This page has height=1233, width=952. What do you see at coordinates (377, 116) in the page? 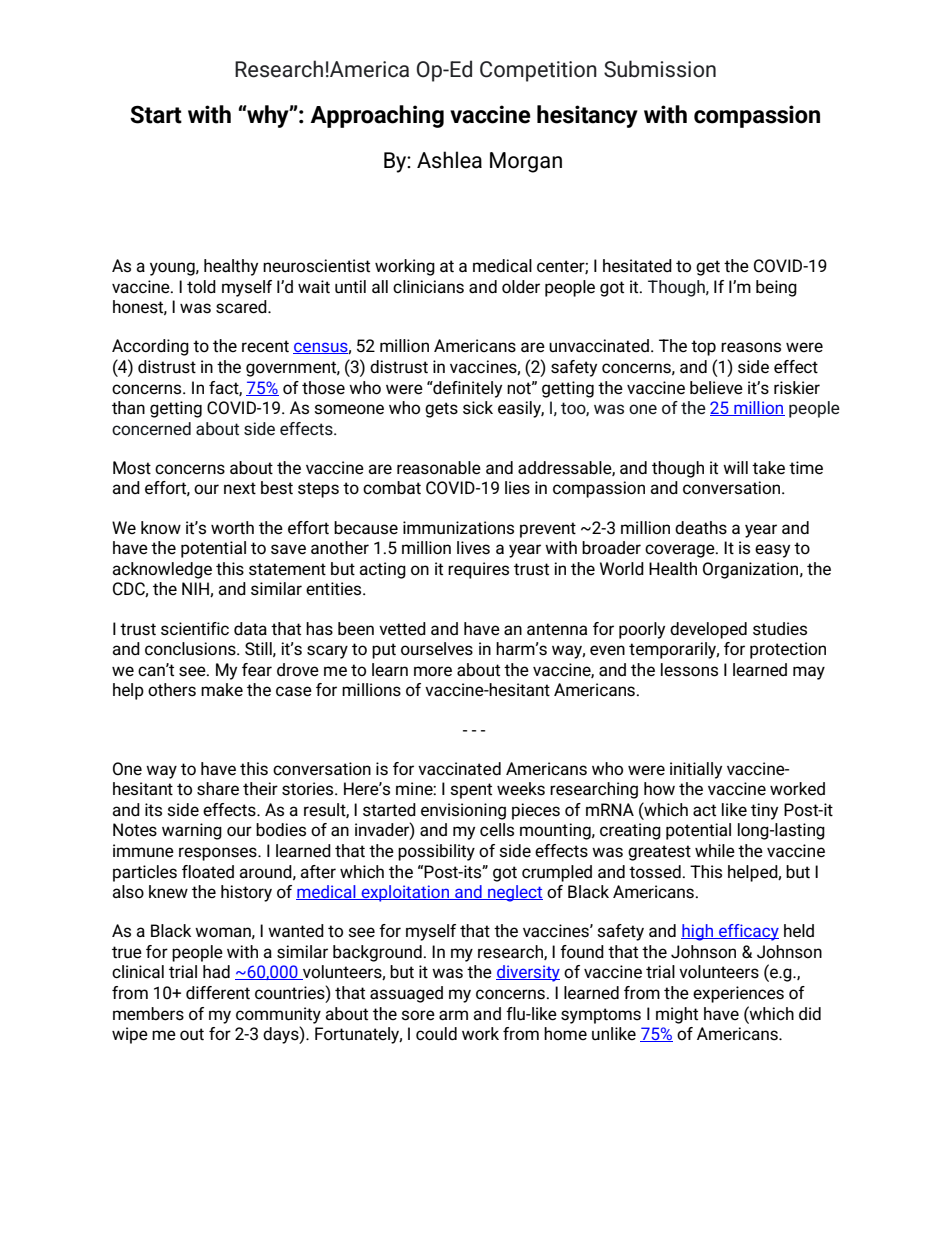
I see `Approaching` at bounding box center [377, 116].
